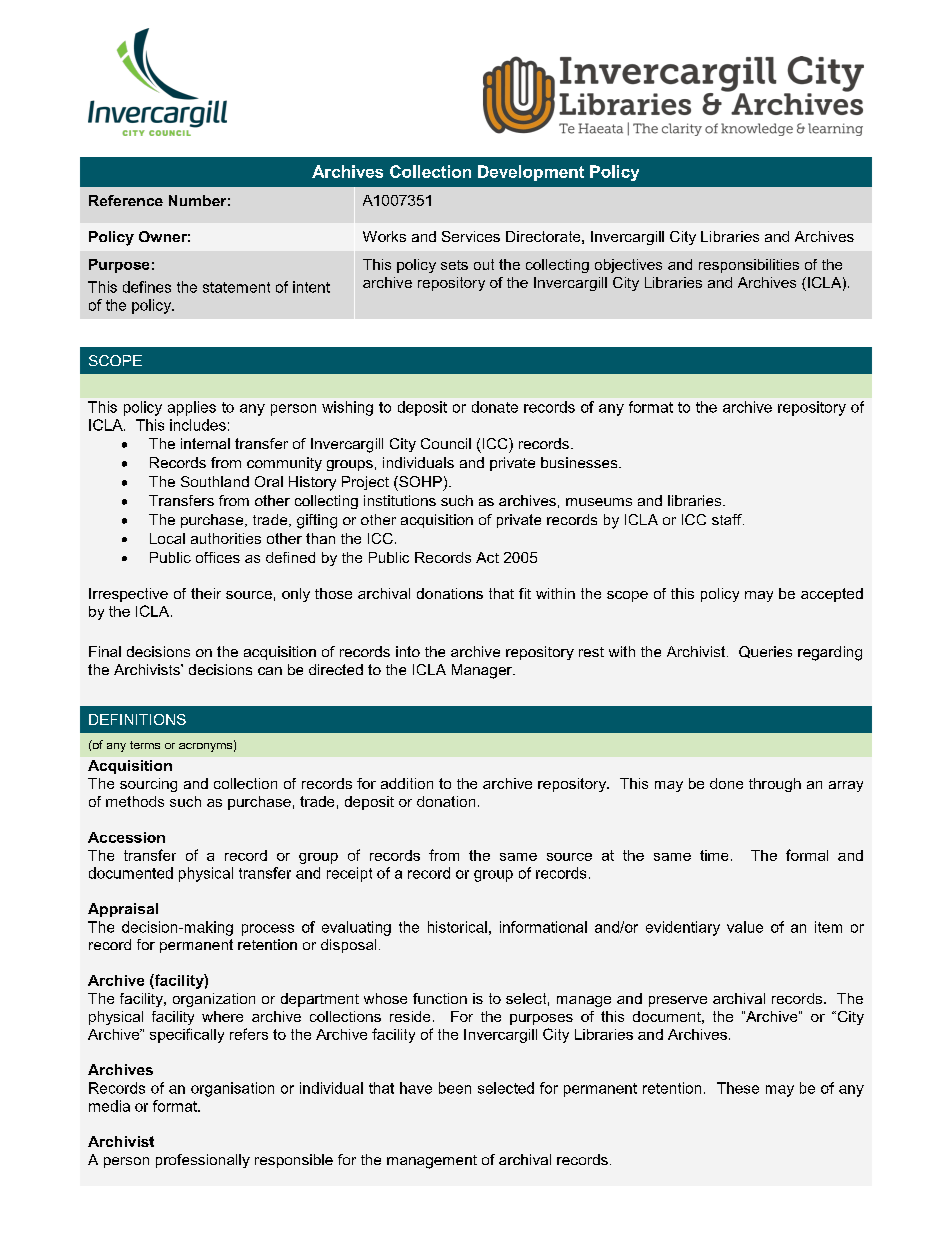 The width and height of the screenshot is (952, 1233). Describe the element at coordinates (765, 652) in the screenshot. I see `Queries` at that location.
